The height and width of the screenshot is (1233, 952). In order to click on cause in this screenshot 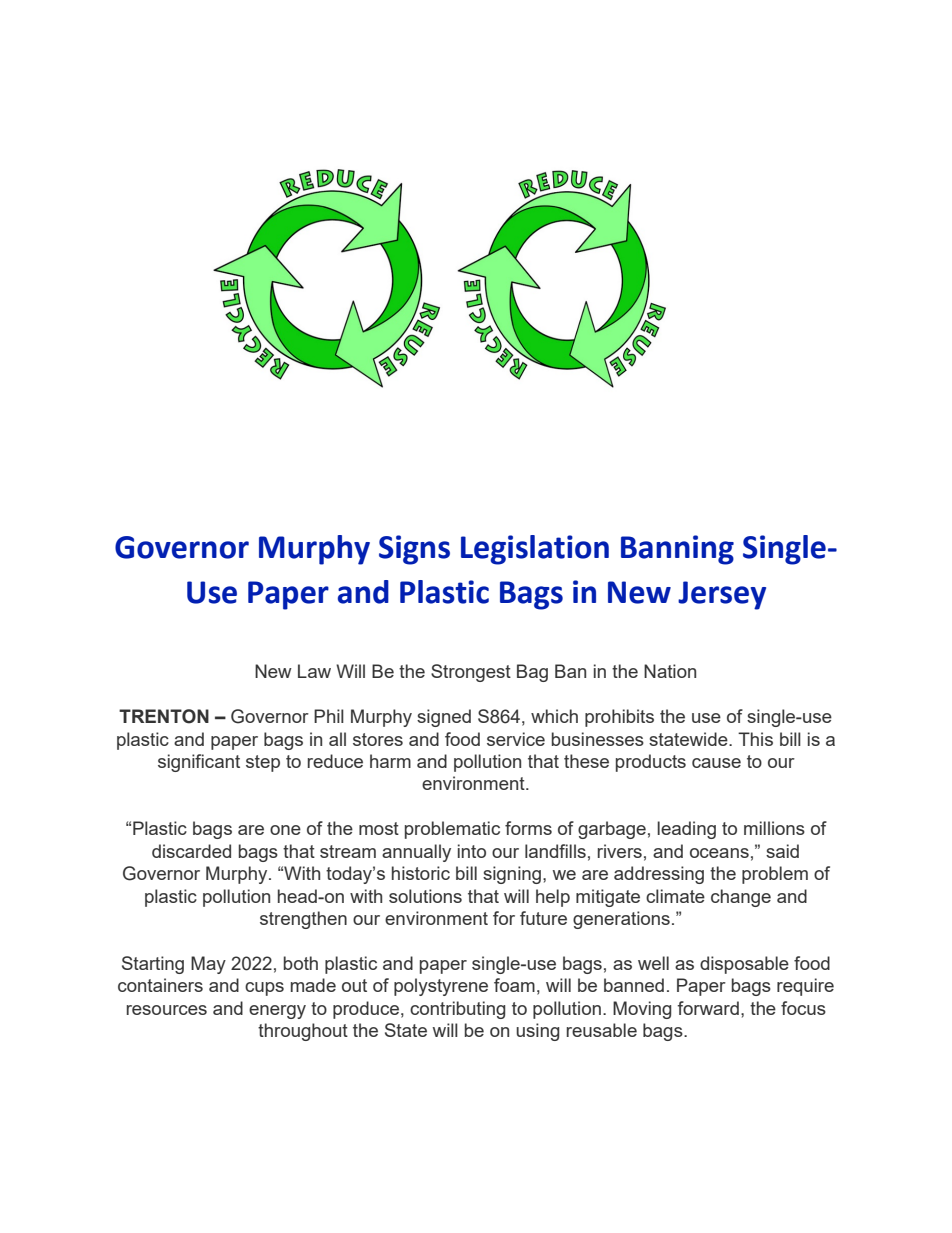, I will do `click(716, 763)`.
